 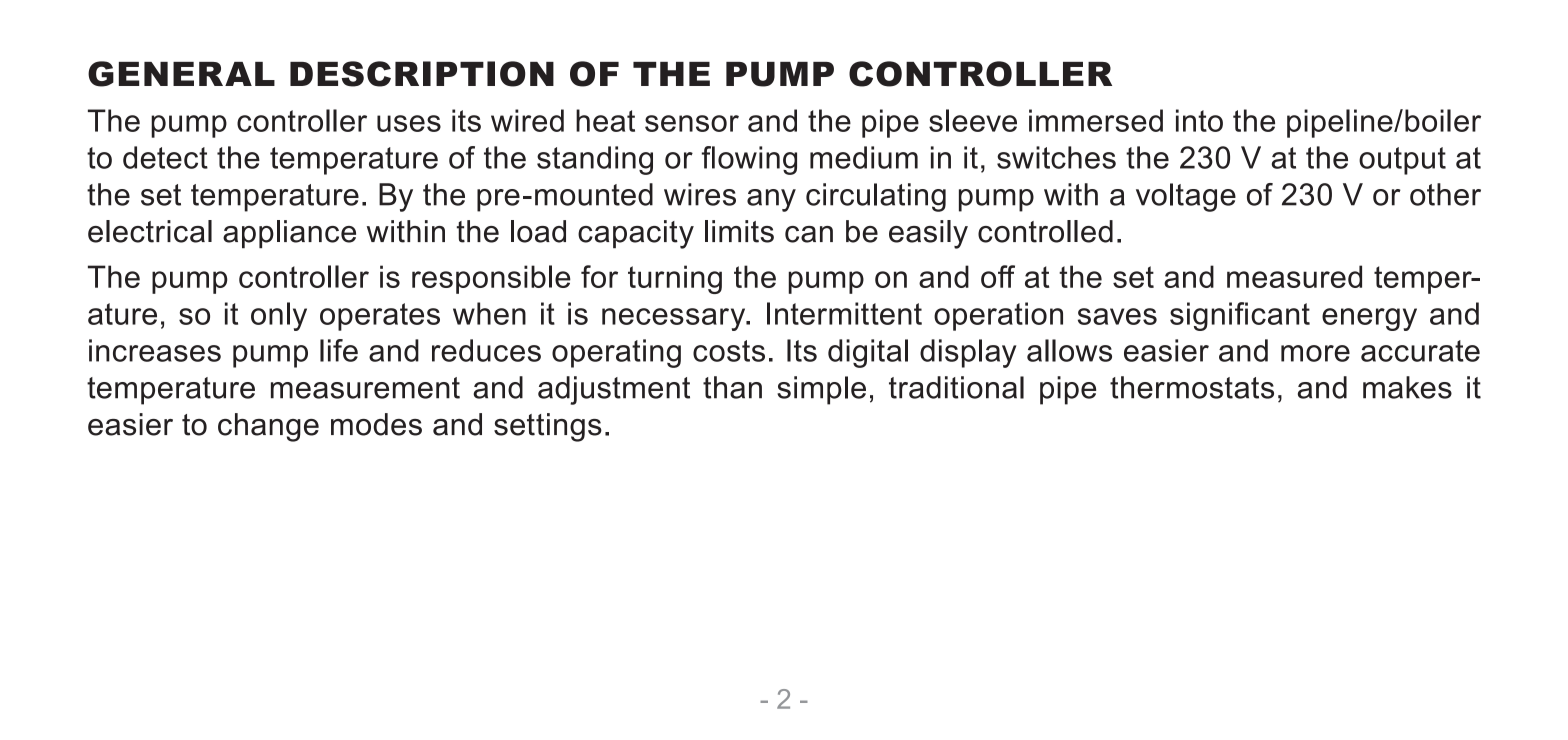 I want to click on simple, so click(x=821, y=390).
